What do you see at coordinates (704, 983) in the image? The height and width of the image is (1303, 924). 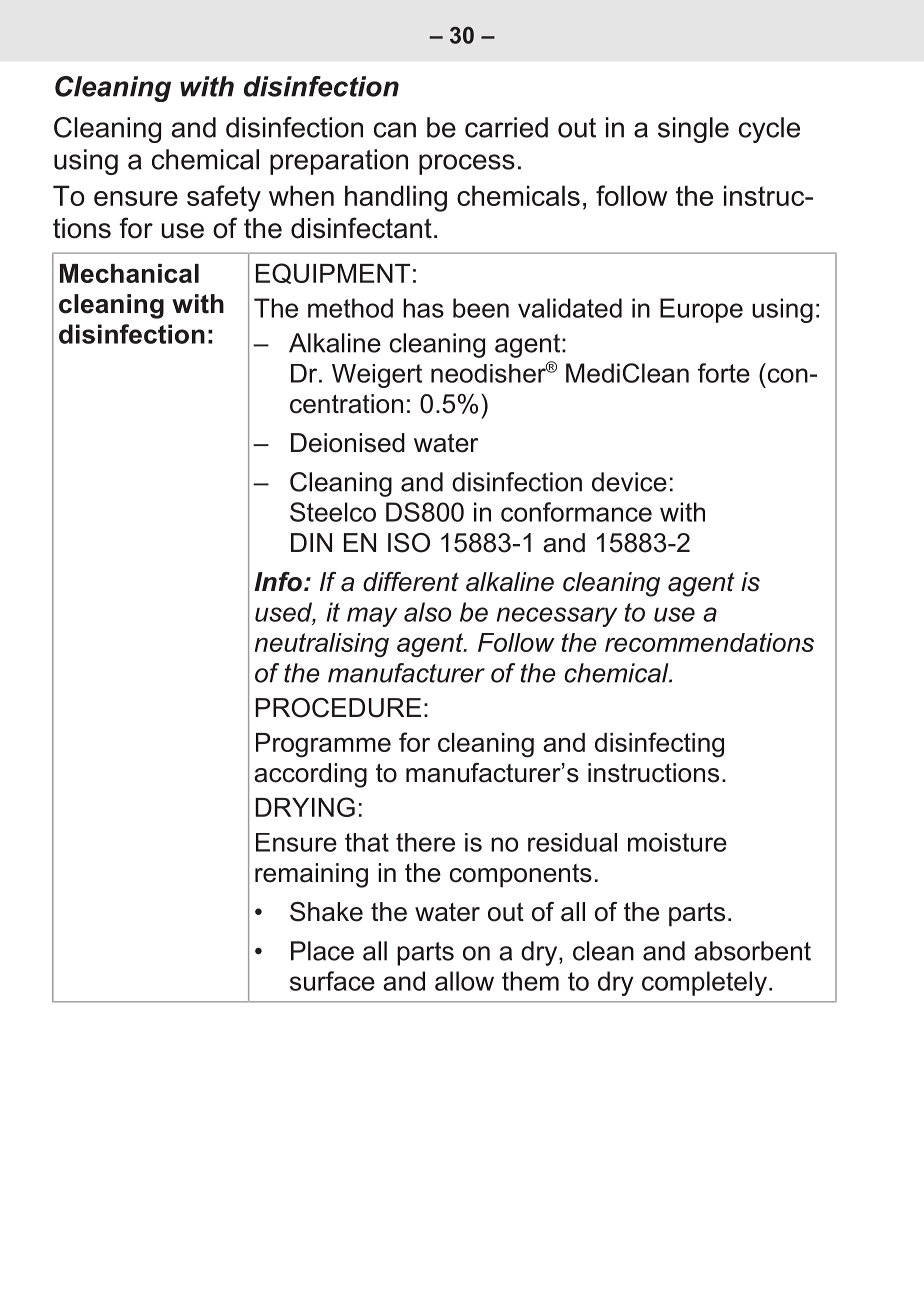 I see `completely` at bounding box center [704, 983].
